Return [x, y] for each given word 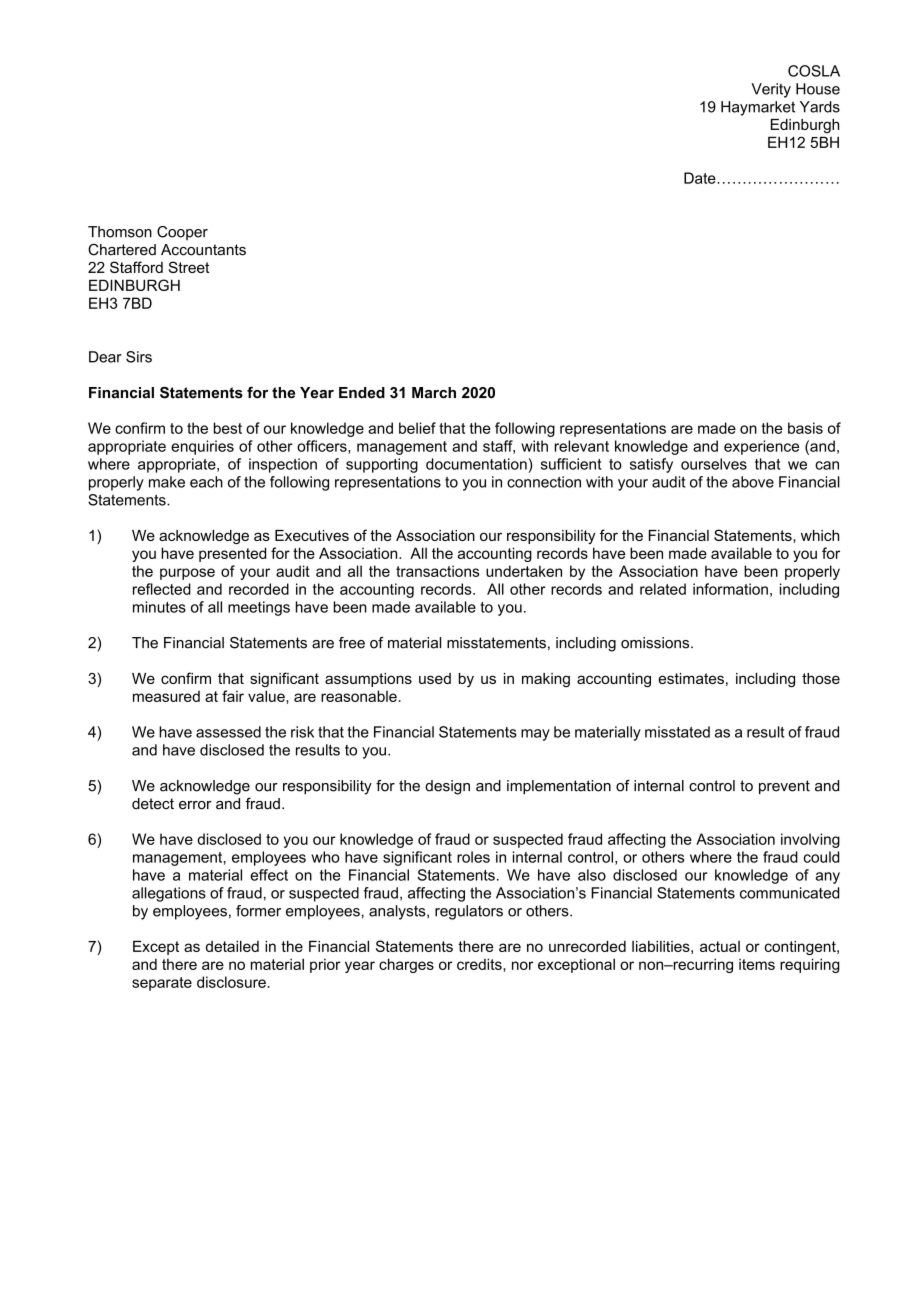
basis [805, 428]
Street [189, 267]
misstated [677, 732]
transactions [437, 571]
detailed [232, 946]
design [447, 787]
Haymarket [758, 108]
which [820, 535]
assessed [228, 732]
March [434, 393]
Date [701, 178]
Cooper [182, 233]
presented [232, 554]
